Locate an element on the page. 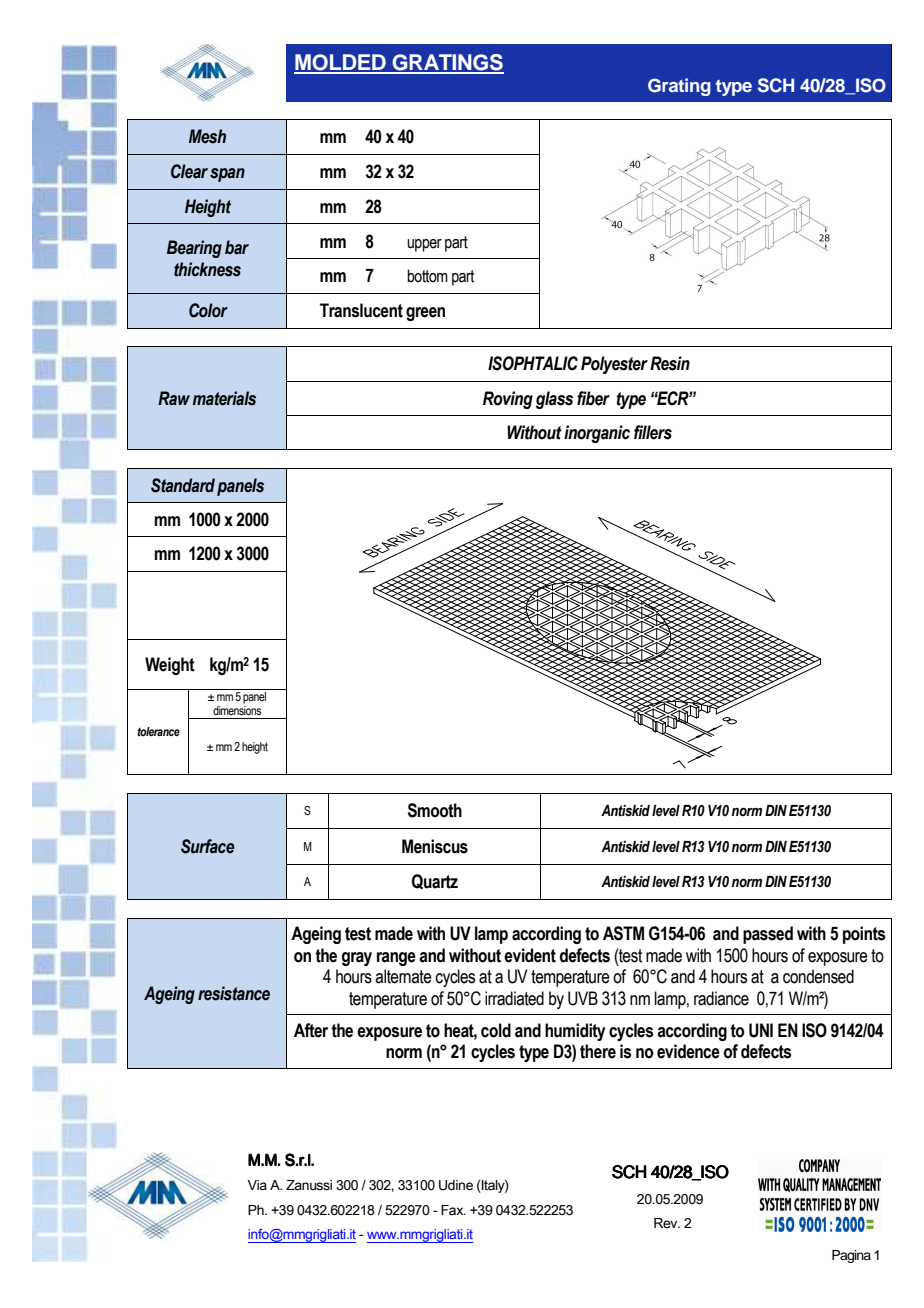 The height and width of the document is (1308, 924). Via is located at coordinates (257, 1185).
